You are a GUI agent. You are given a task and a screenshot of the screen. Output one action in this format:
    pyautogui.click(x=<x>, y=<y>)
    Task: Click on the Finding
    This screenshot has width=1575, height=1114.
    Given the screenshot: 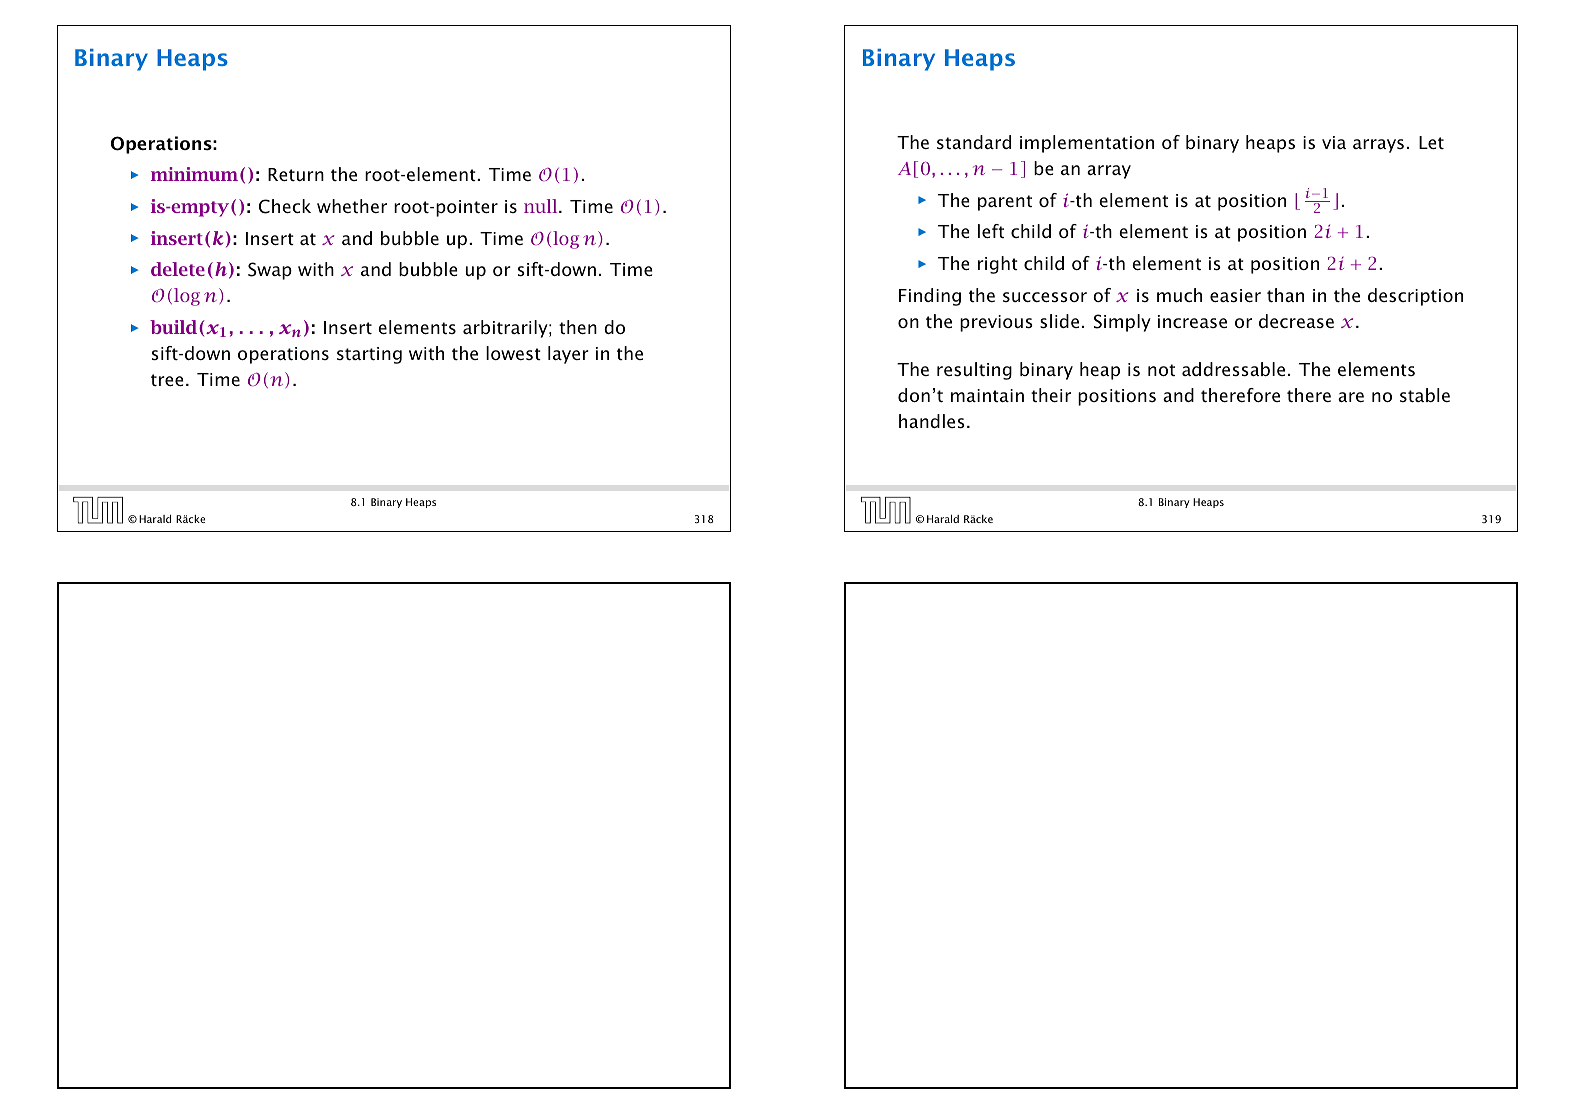 What is the action you would take?
    pyautogui.click(x=930, y=297)
